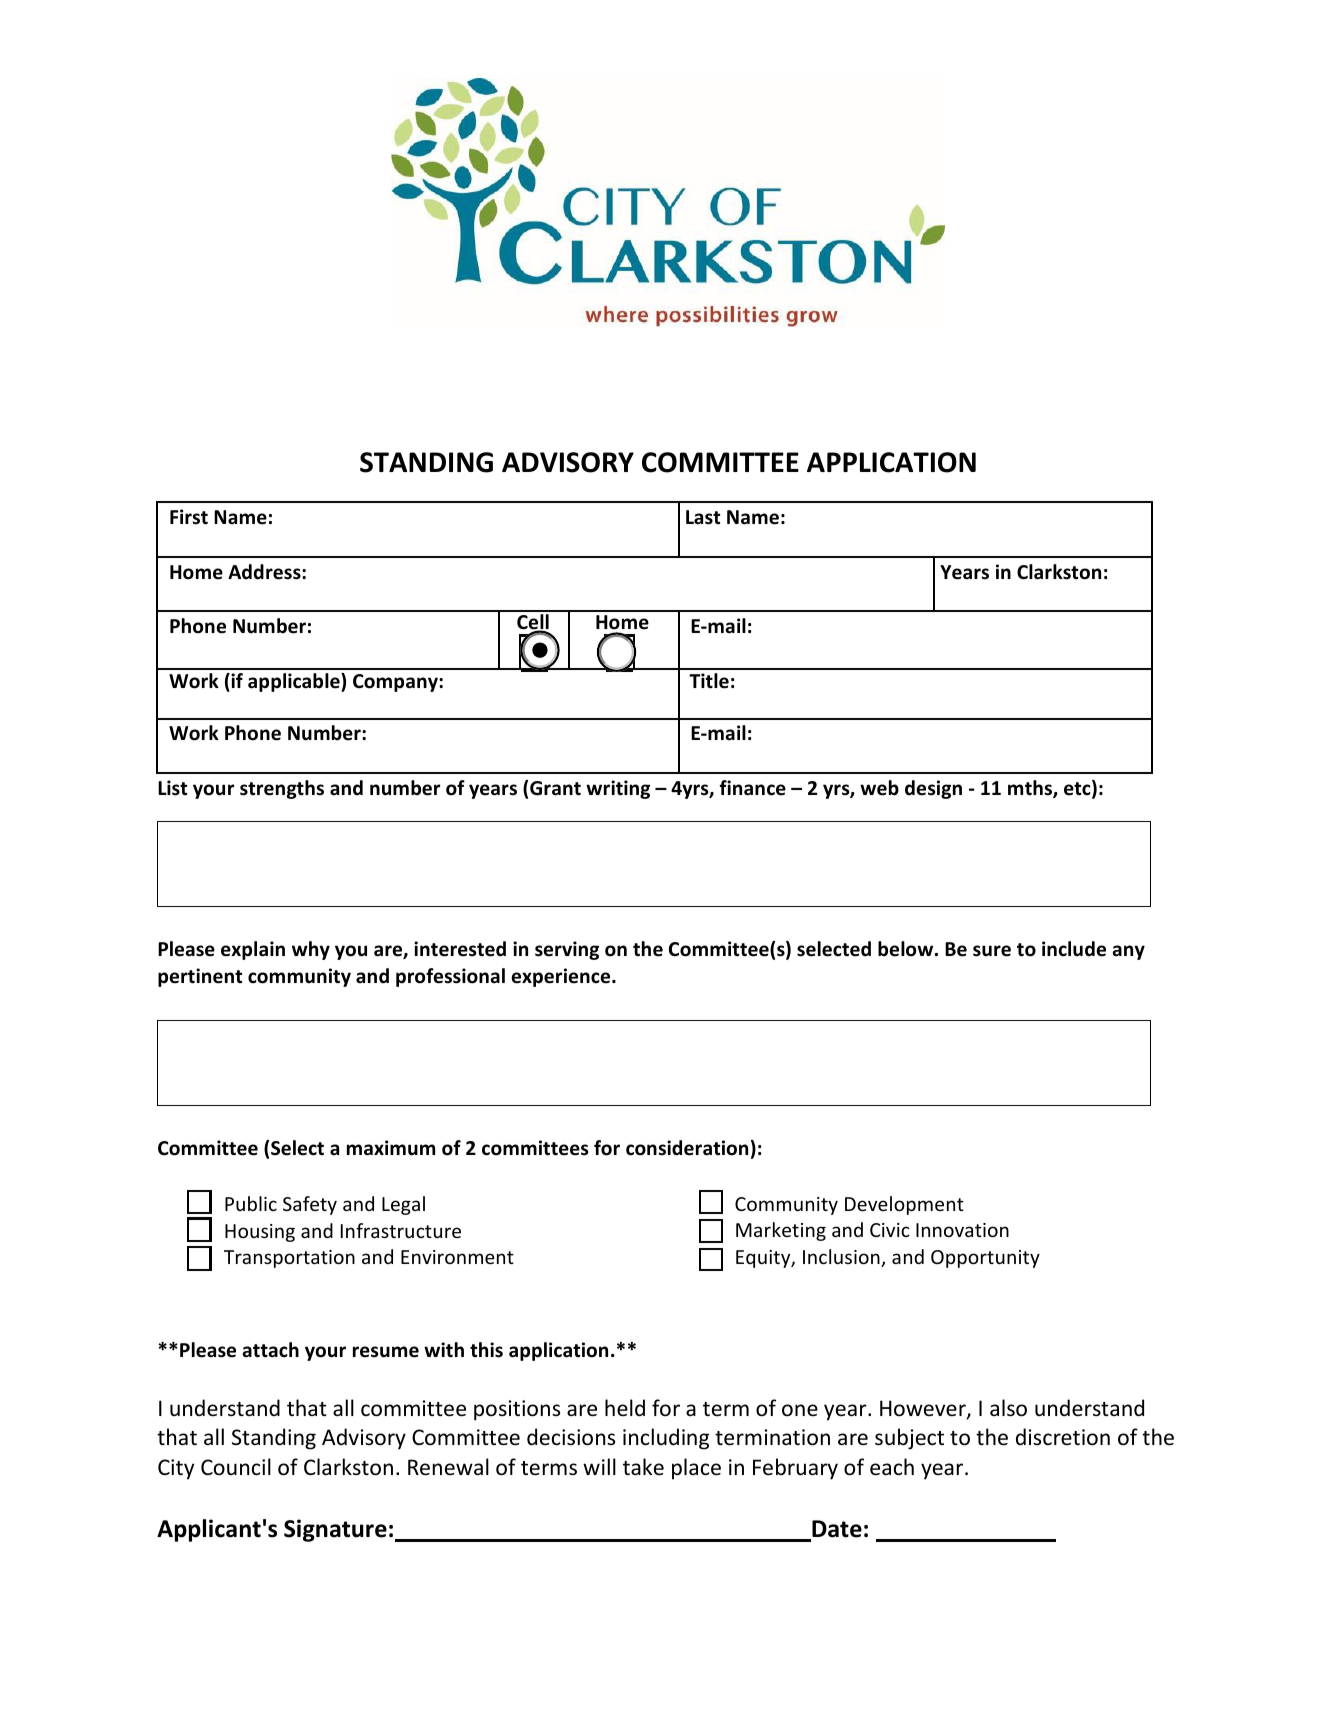 This image has width=1337, height=1731. Describe the element at coordinates (904, 1205) in the image. I see `Development` at that location.
